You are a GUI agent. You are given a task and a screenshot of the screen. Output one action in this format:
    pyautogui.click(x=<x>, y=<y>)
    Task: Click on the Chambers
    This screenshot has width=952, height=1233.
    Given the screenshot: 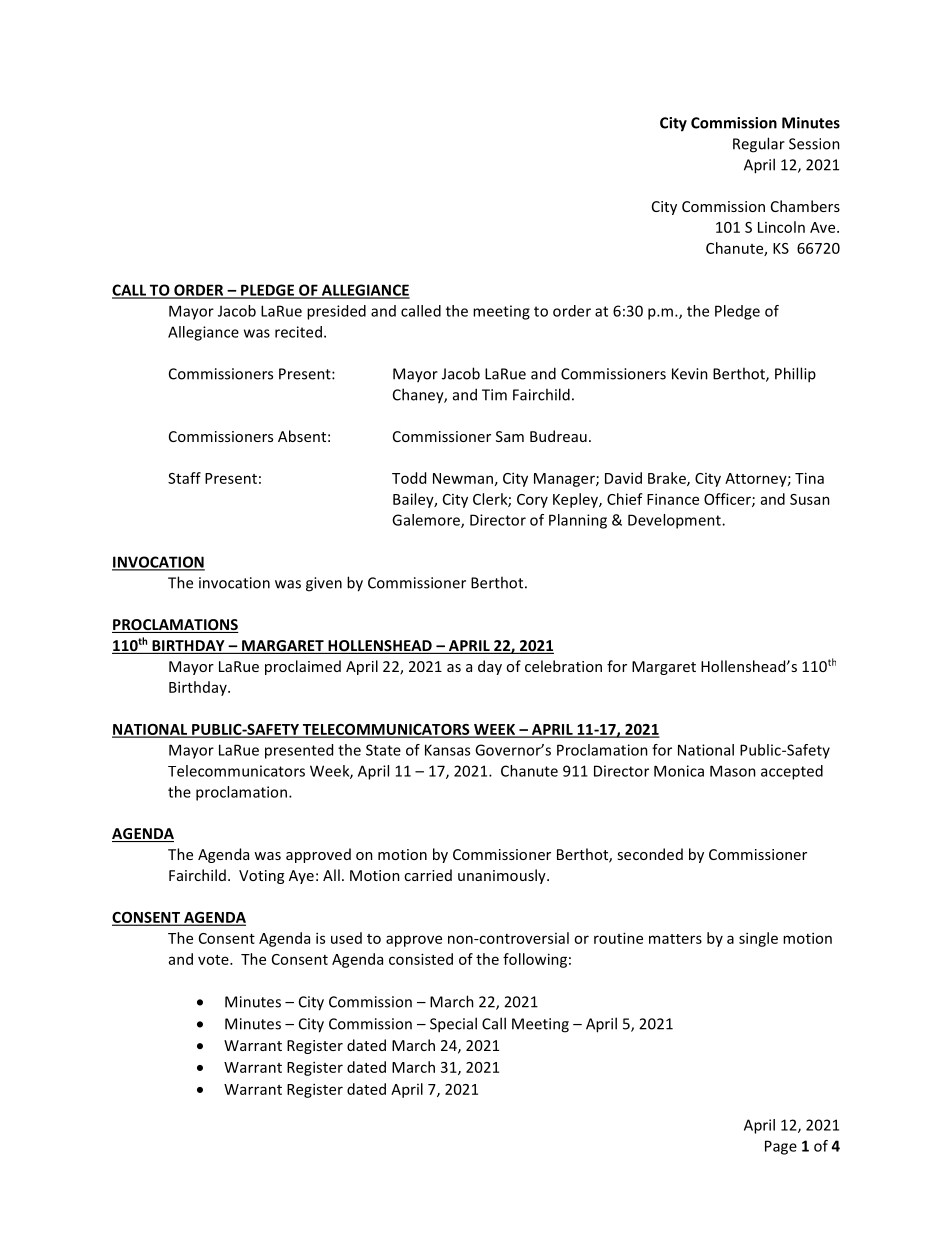 What is the action you would take?
    pyautogui.click(x=805, y=206)
